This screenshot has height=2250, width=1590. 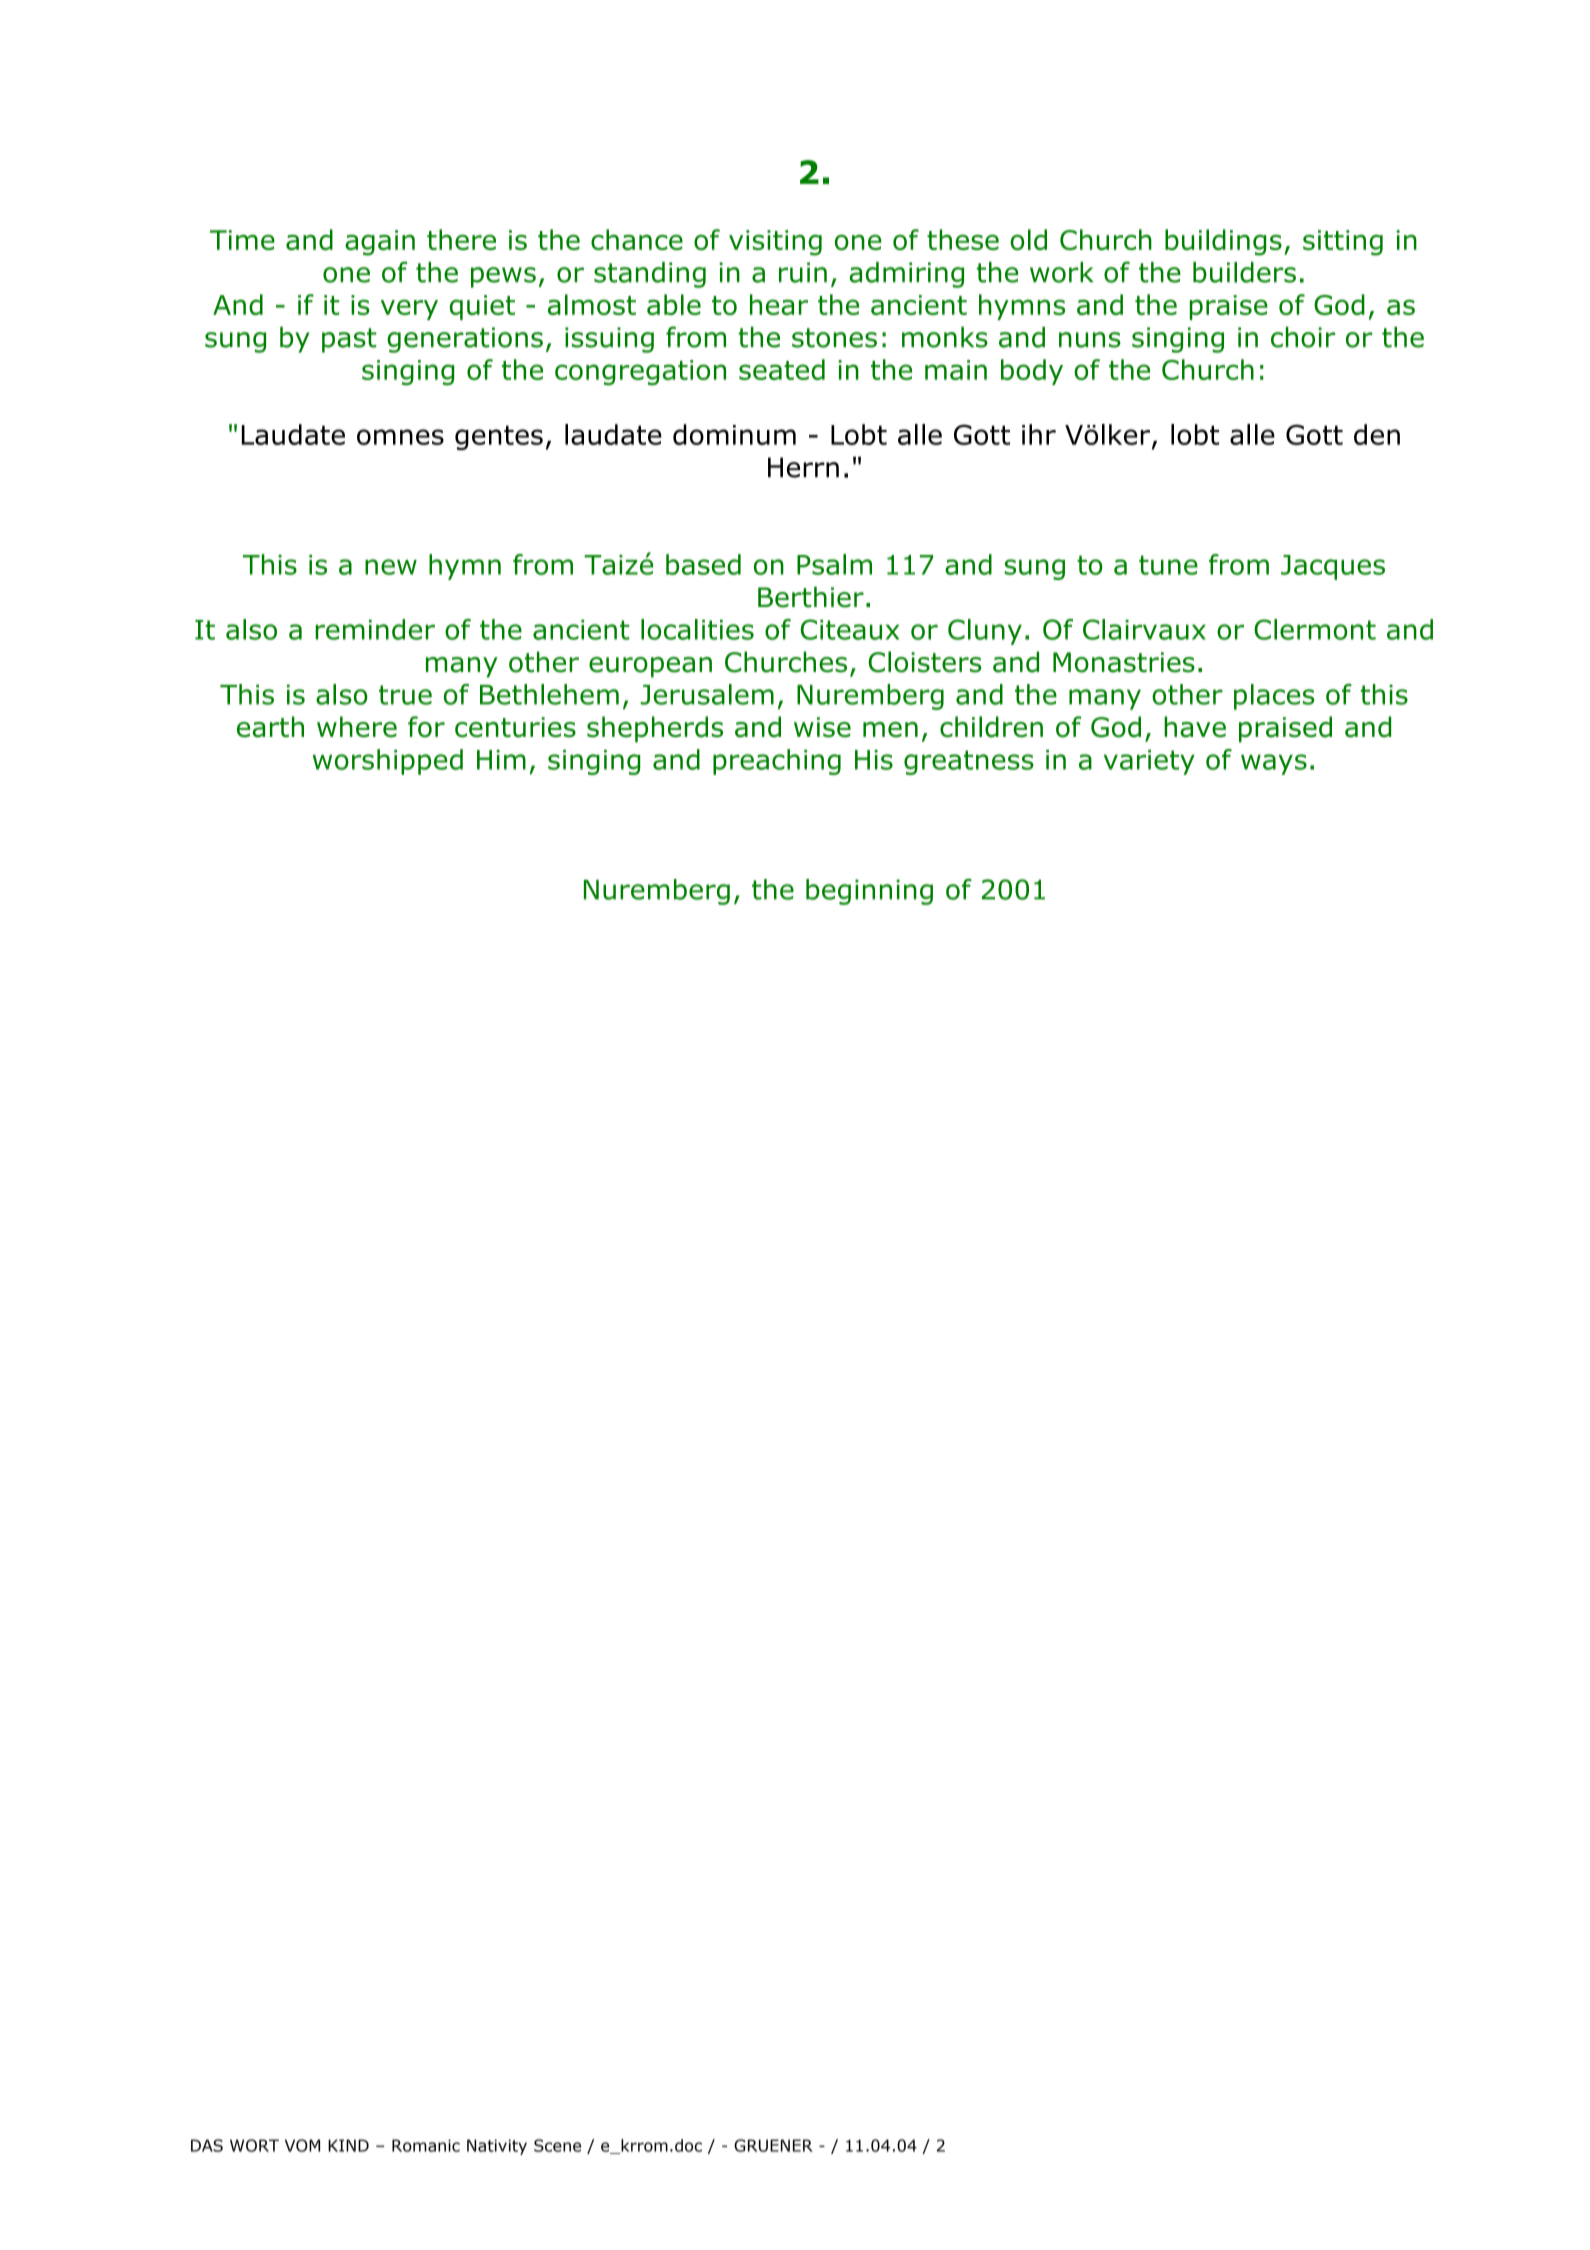 What do you see at coordinates (388, 762) in the screenshot?
I see `worshipped` at bounding box center [388, 762].
